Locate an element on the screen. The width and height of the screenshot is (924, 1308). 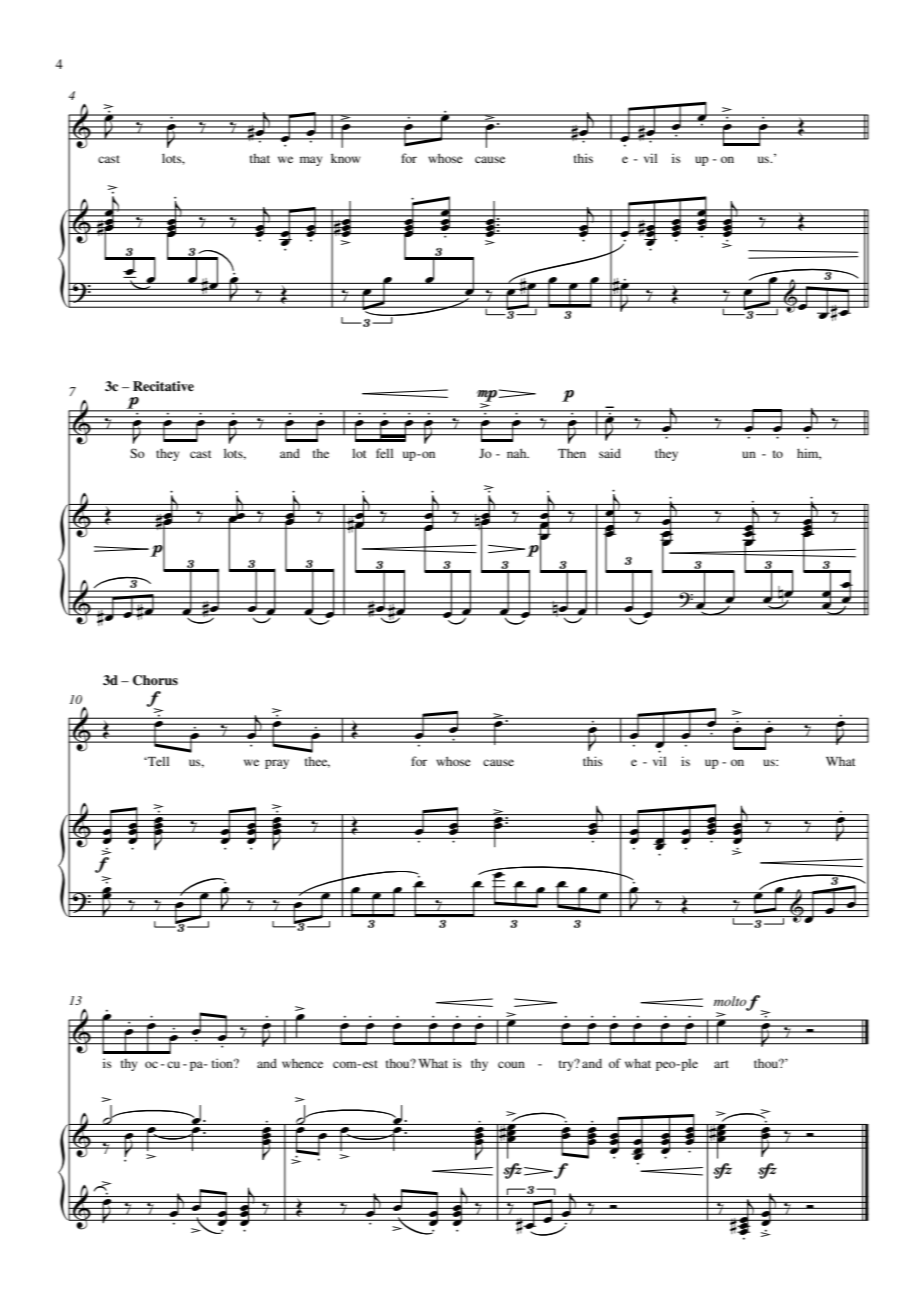
know is located at coordinates (346, 158).
